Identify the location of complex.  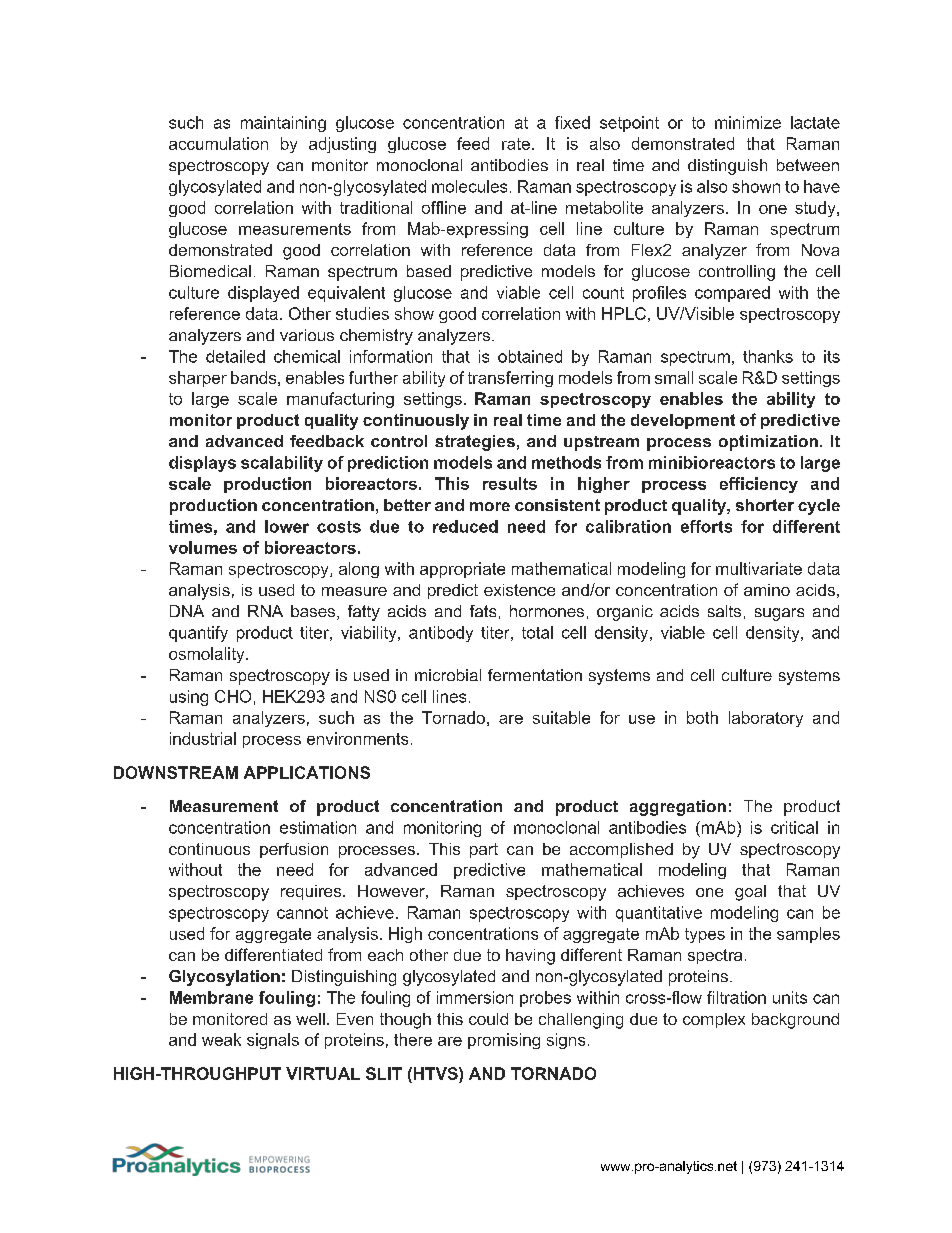
(714, 1020).
